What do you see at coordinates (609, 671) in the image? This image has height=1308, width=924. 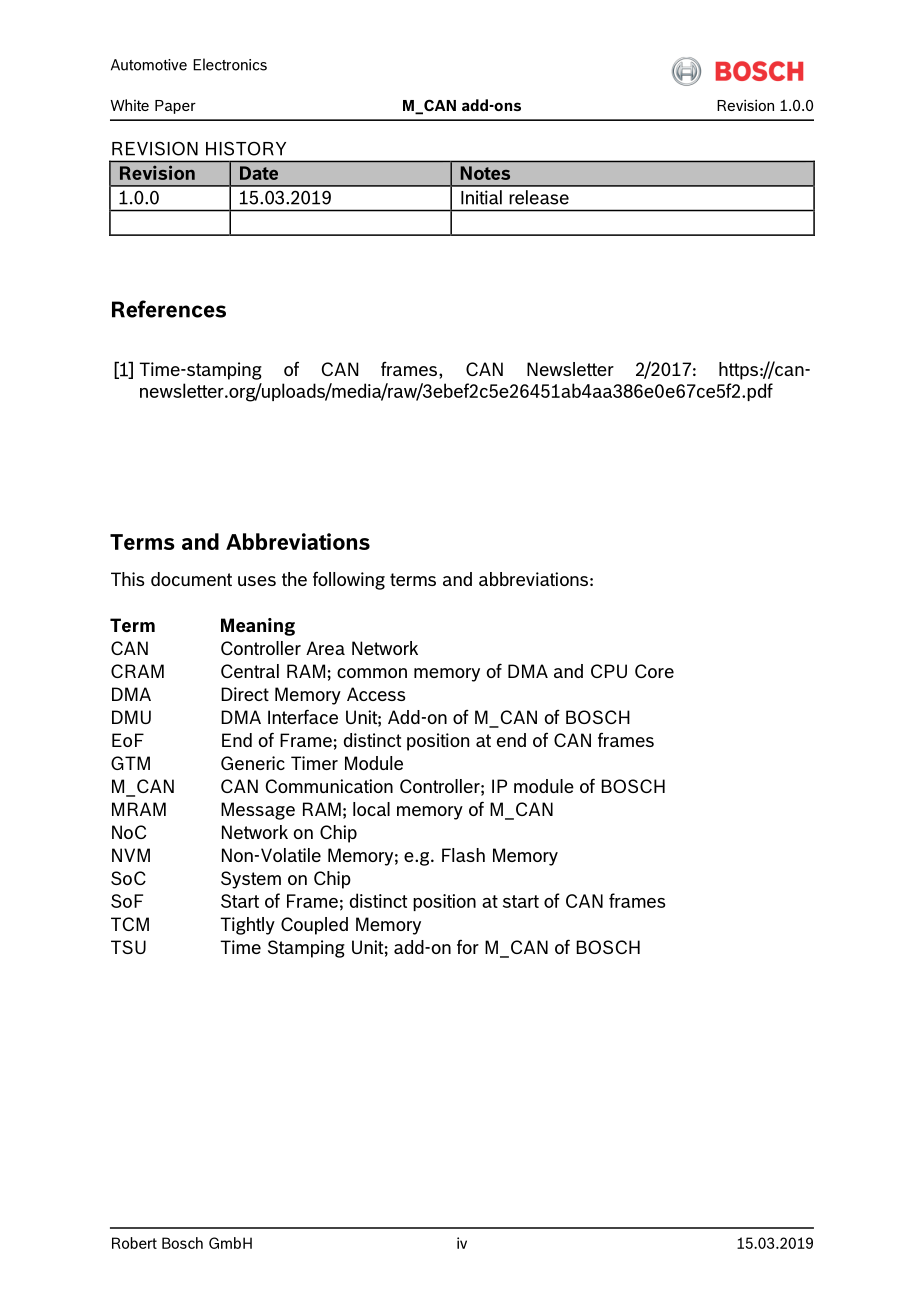 I see `CPU` at bounding box center [609, 671].
